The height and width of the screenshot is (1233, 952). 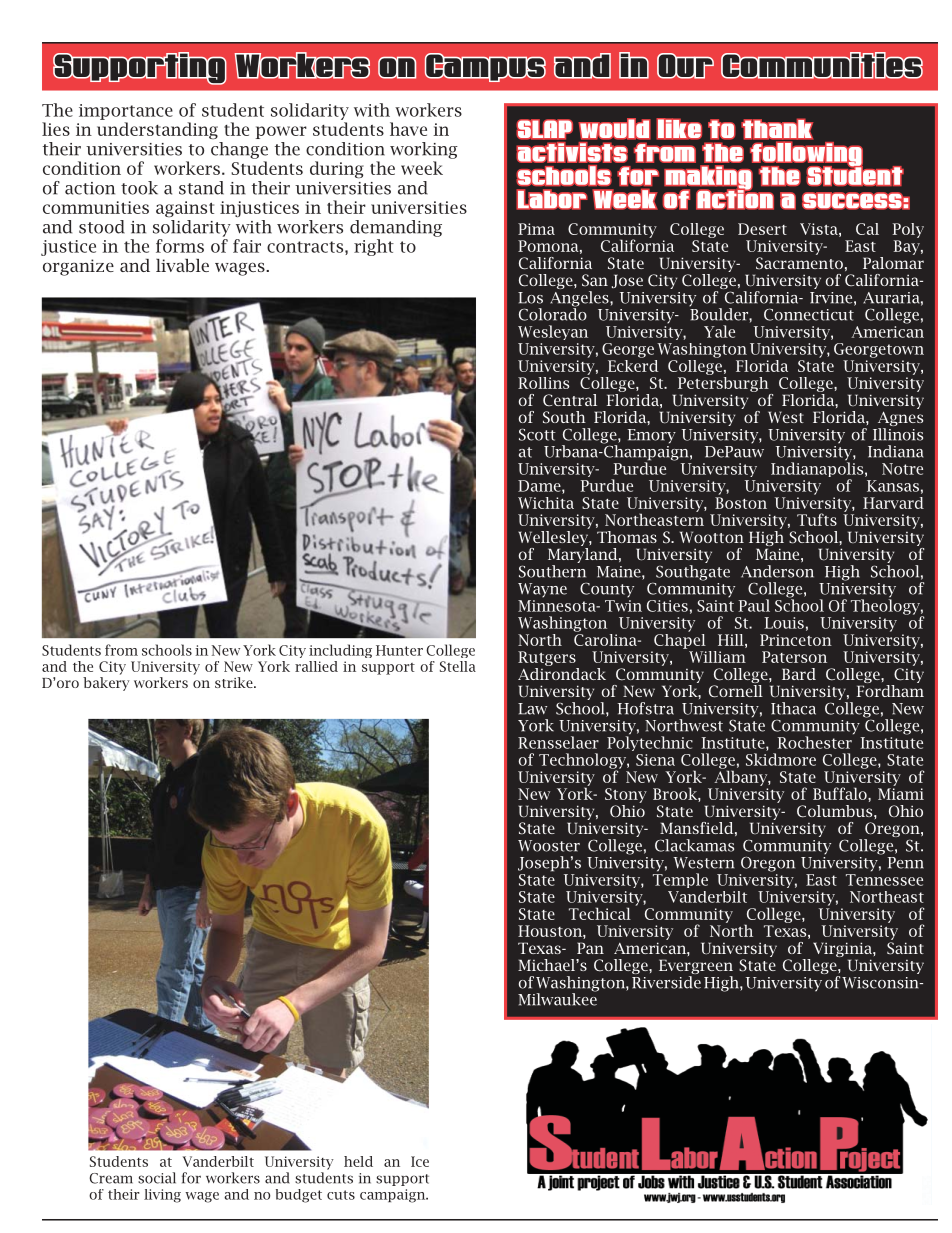 What do you see at coordinates (126, 112) in the screenshot?
I see `importance` at bounding box center [126, 112].
